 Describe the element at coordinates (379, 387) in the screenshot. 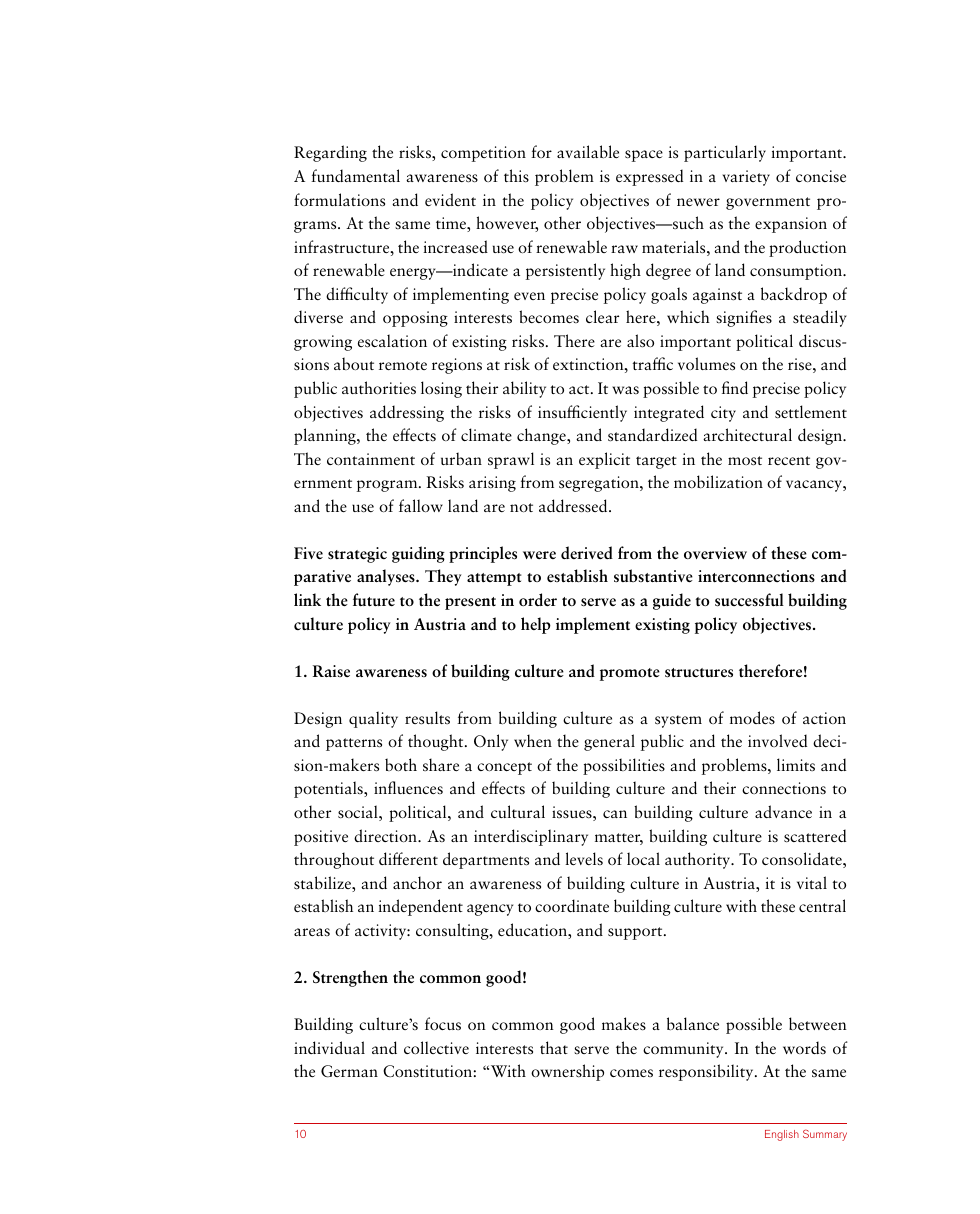

I see `authorities` at that location.
